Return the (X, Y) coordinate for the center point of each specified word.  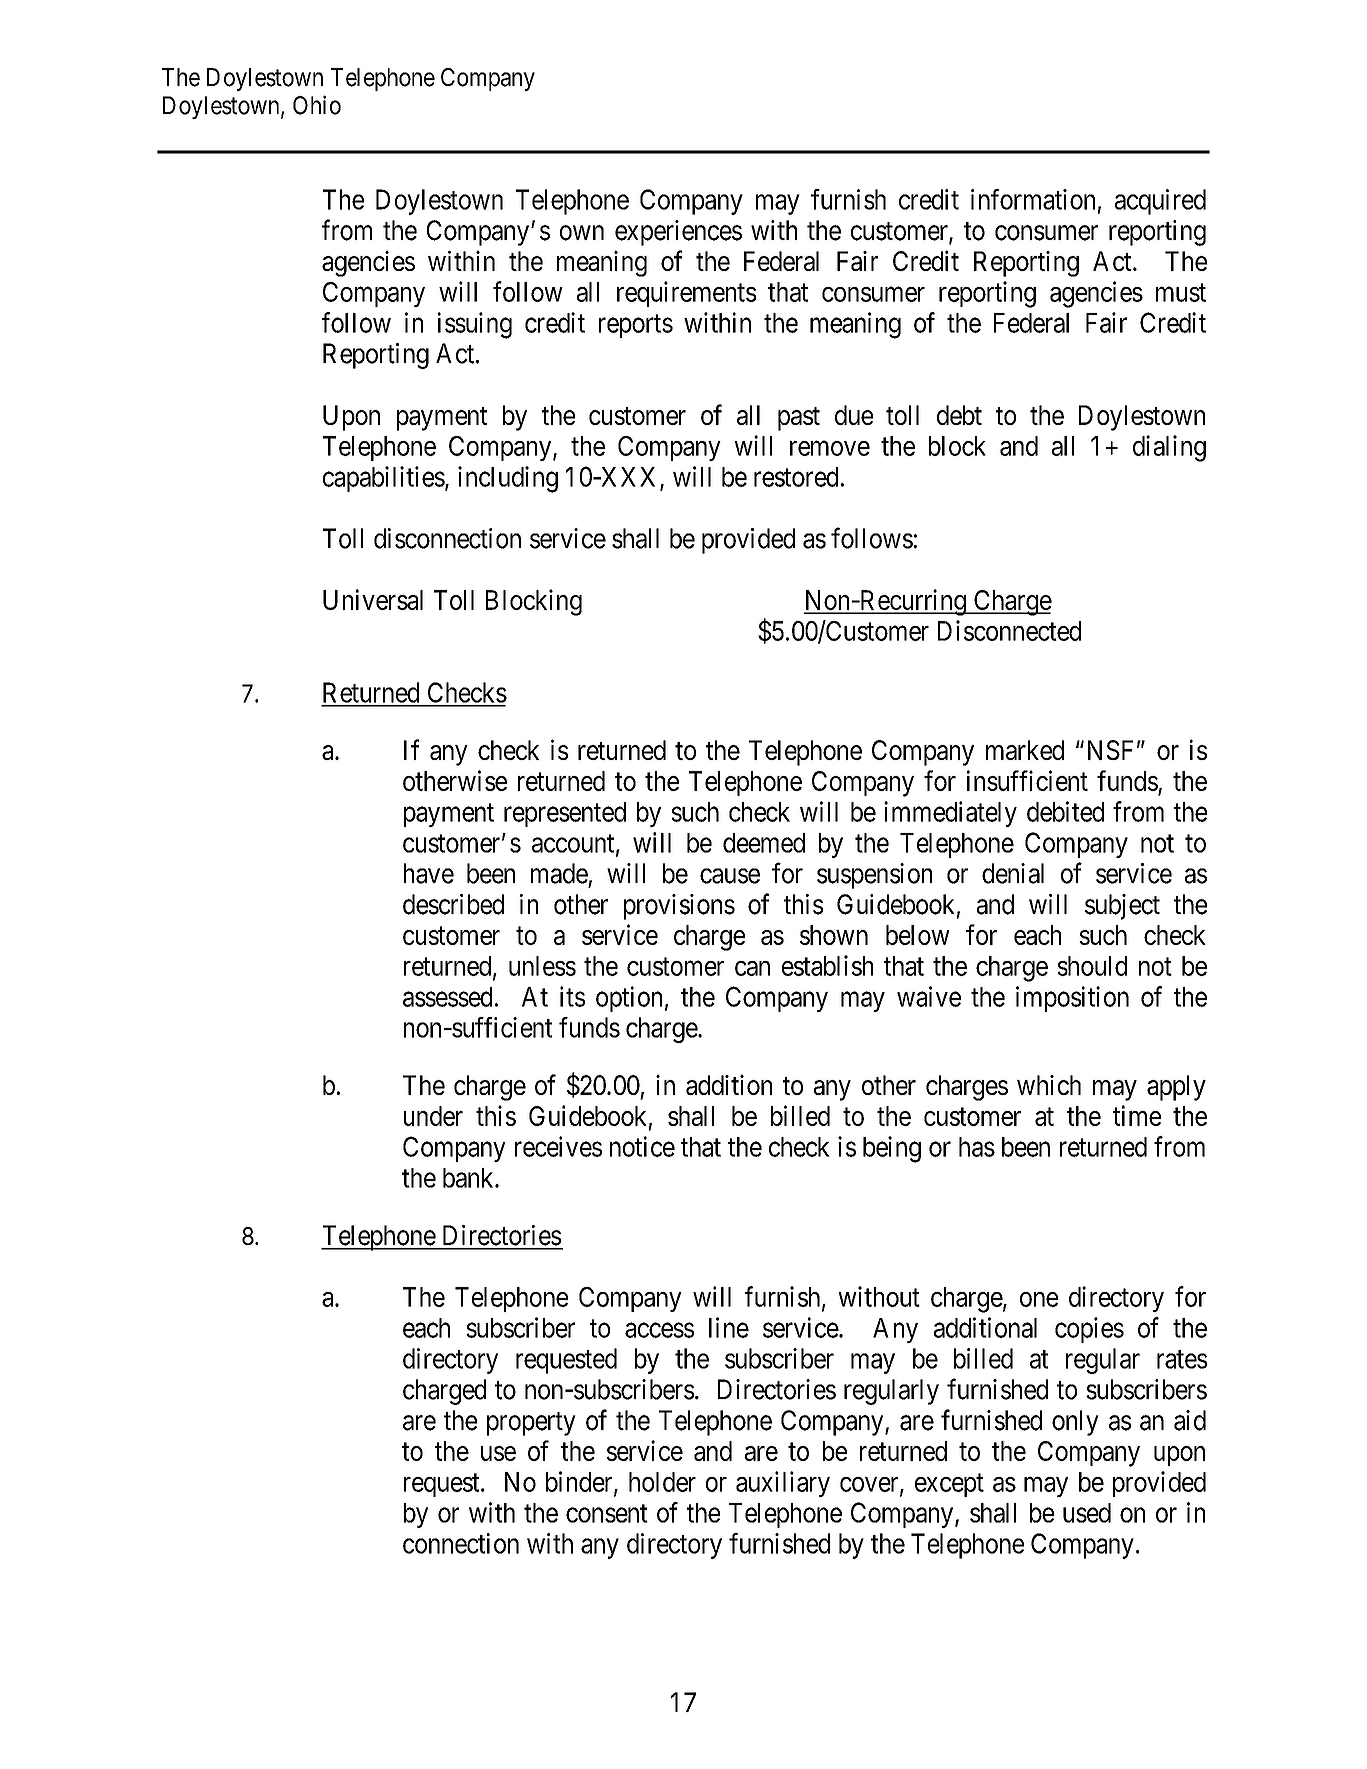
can (752, 968)
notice (642, 1146)
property (531, 1424)
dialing (1169, 448)
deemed (764, 843)
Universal (373, 599)
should (1092, 966)
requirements (686, 294)
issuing (475, 325)
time (1137, 1115)
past (799, 419)
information (1033, 199)
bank (469, 1178)
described (453, 904)
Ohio (317, 105)
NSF (1110, 750)
